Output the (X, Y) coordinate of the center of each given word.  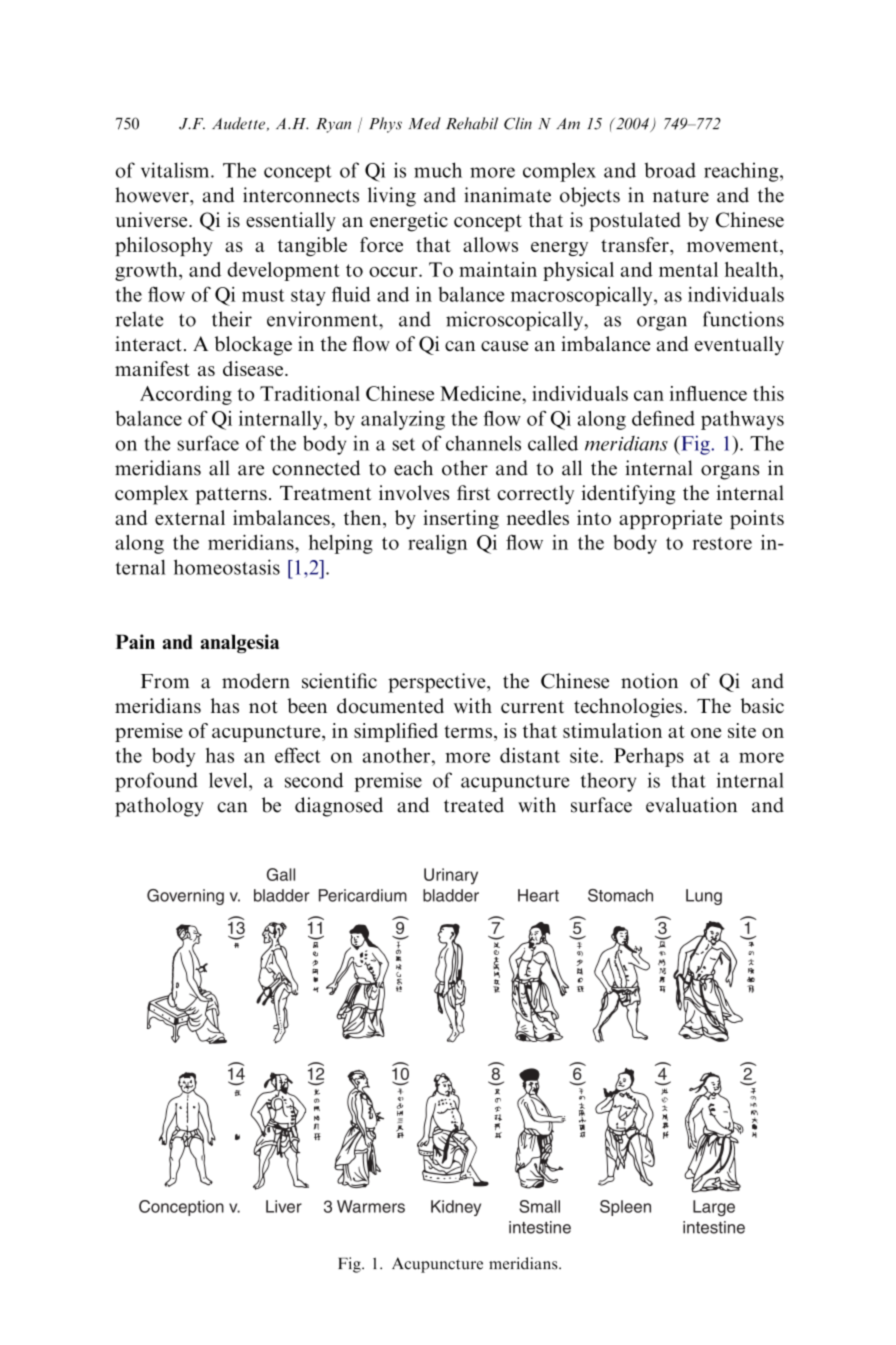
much (438, 170)
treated (474, 805)
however (153, 195)
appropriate (670, 519)
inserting (461, 519)
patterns (231, 496)
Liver (284, 1206)
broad (670, 170)
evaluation (691, 805)
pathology (159, 807)
